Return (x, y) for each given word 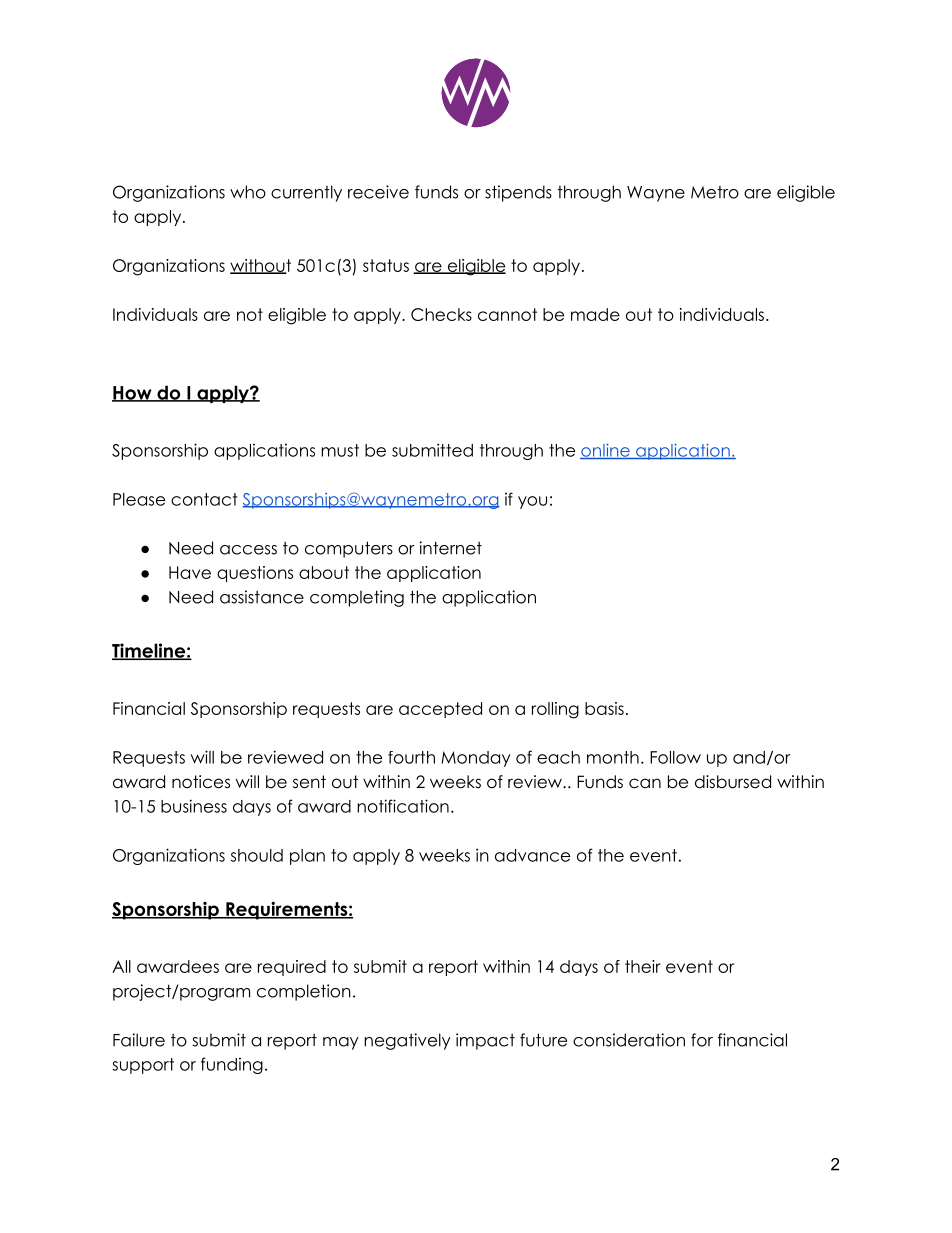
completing (357, 598)
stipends (518, 193)
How (133, 394)
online (606, 451)
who (248, 192)
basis (604, 708)
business (194, 806)
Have (190, 572)
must (340, 450)
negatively (407, 1041)
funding (232, 1065)
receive (378, 192)
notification (403, 806)
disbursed (733, 782)
